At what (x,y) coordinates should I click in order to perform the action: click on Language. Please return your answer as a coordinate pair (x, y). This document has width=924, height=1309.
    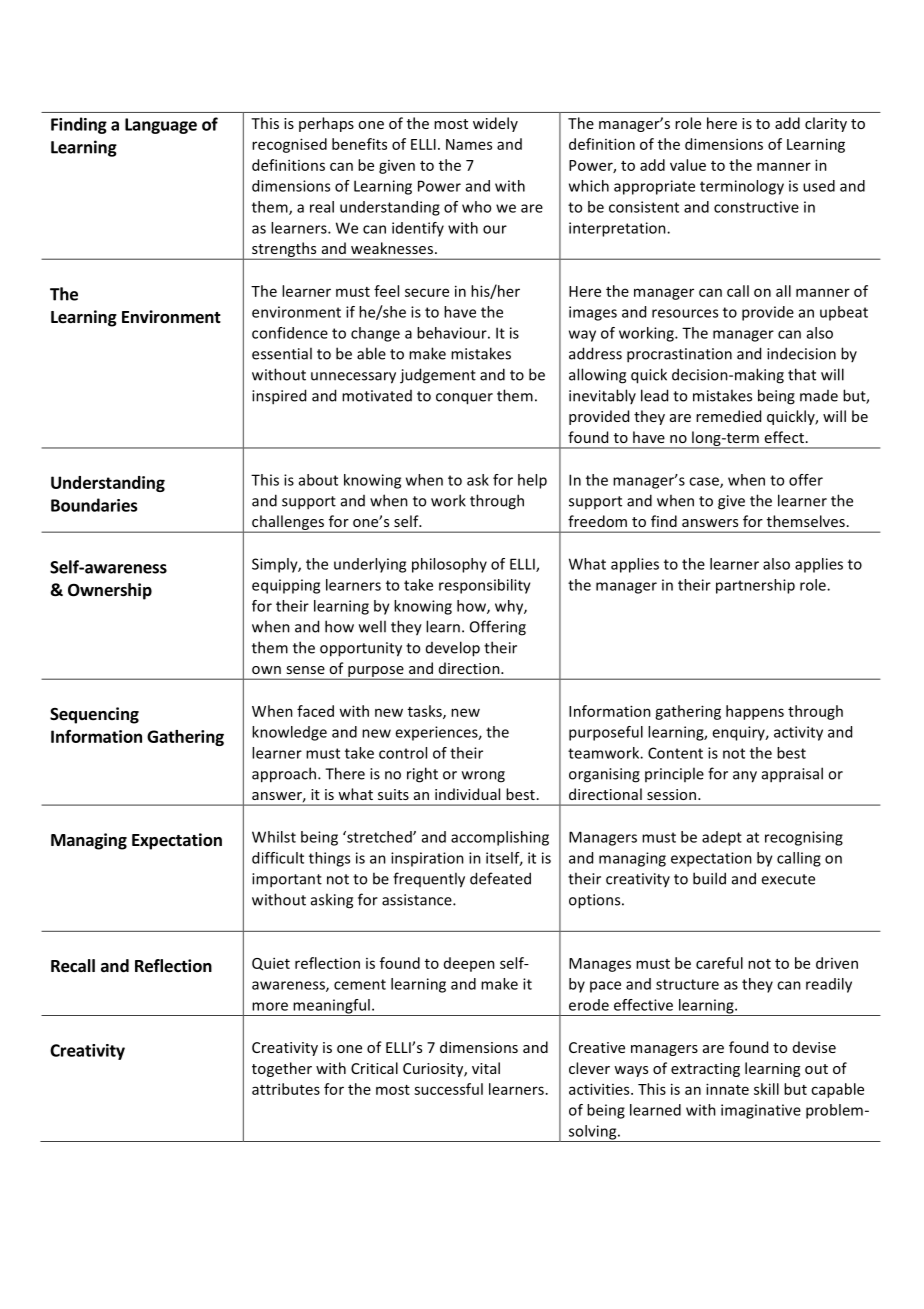
    Looking at the image, I should click on (161, 126).
